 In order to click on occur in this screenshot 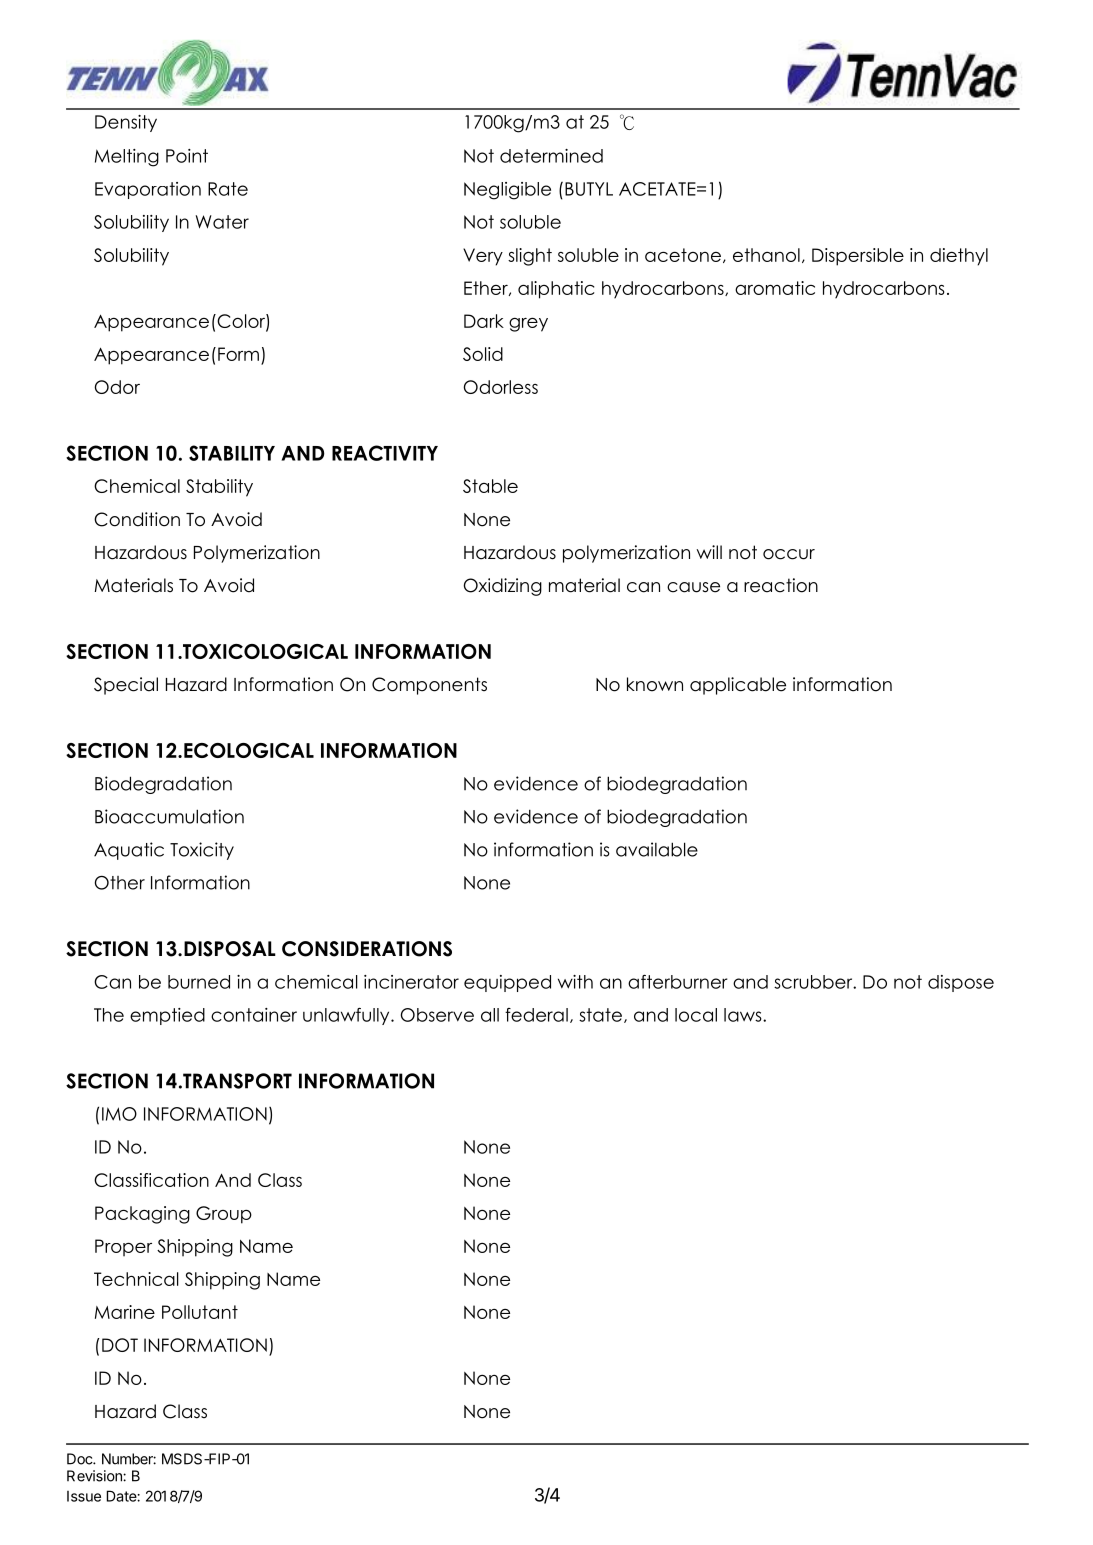, I will do `click(789, 554)`.
